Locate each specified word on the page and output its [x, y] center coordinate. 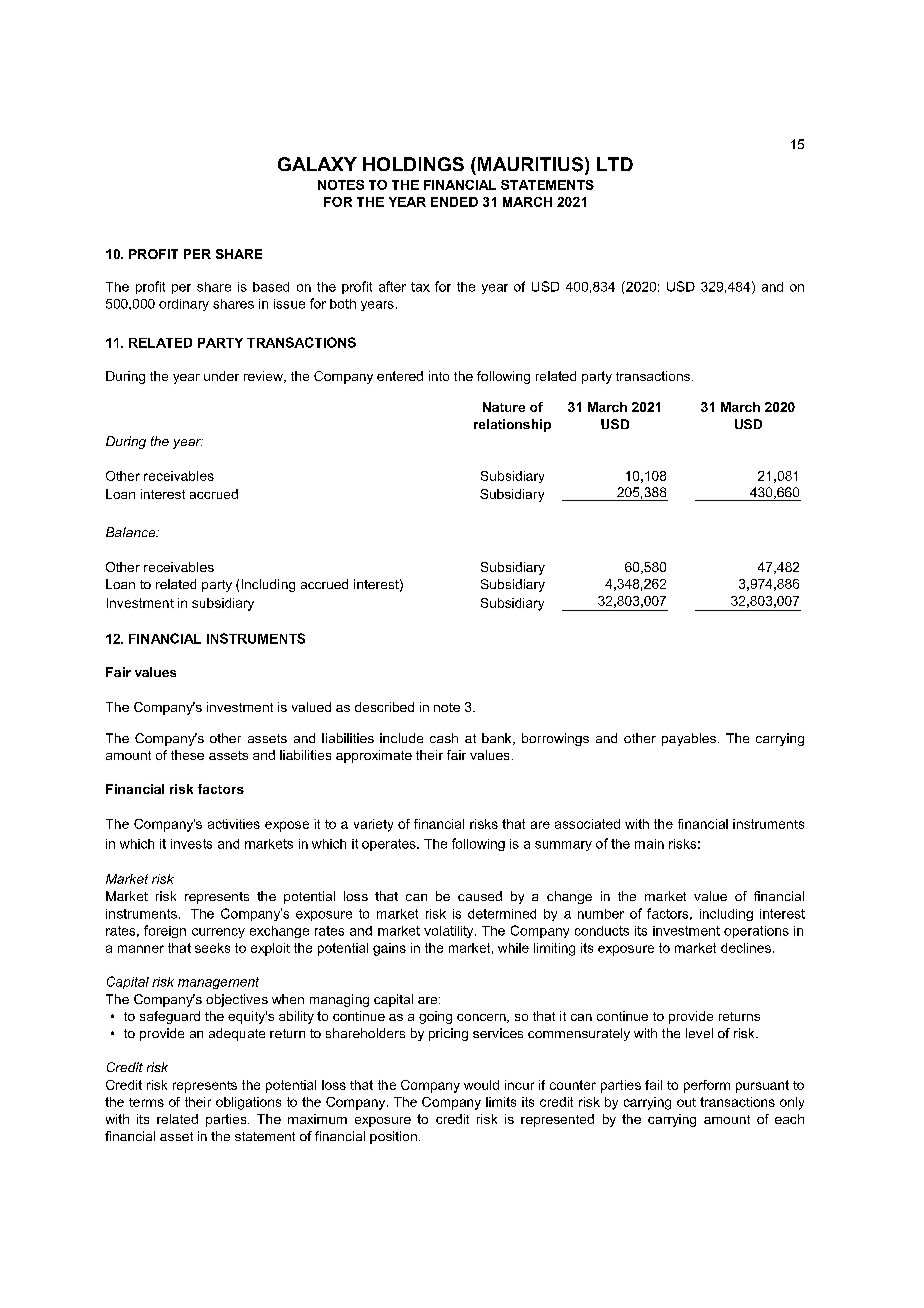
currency [218, 933]
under [221, 376]
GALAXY [317, 164]
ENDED [454, 202]
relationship [512, 425]
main [649, 844]
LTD [615, 164]
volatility [450, 932]
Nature [504, 407]
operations [756, 932]
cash [444, 738]
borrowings [555, 739]
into [439, 376]
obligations [248, 1103]
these [187, 755]
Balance [132, 532]
